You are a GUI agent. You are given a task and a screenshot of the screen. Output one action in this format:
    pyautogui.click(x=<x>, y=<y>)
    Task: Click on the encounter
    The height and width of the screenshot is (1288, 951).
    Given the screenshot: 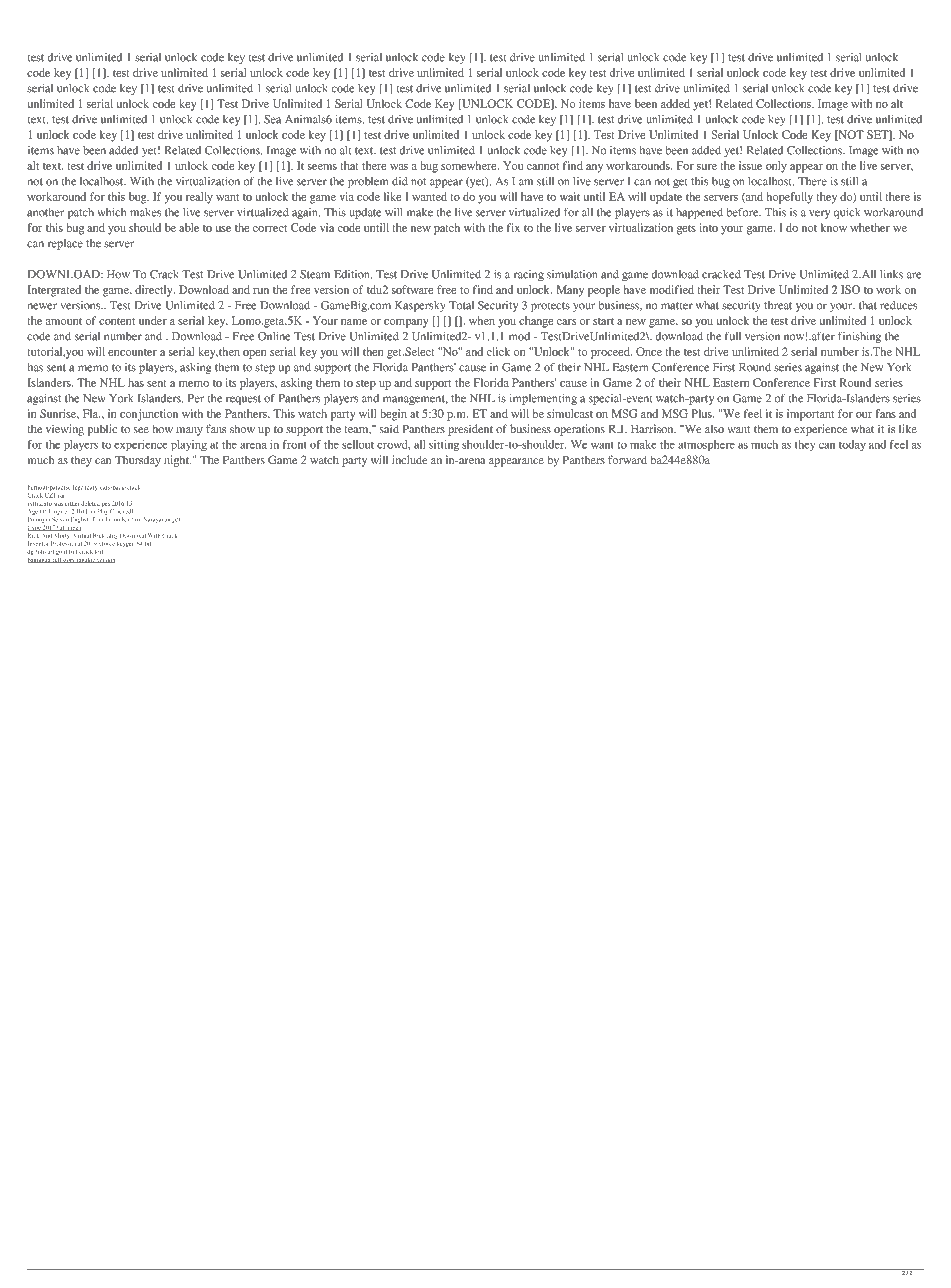 What is the action you would take?
    pyautogui.click(x=132, y=352)
